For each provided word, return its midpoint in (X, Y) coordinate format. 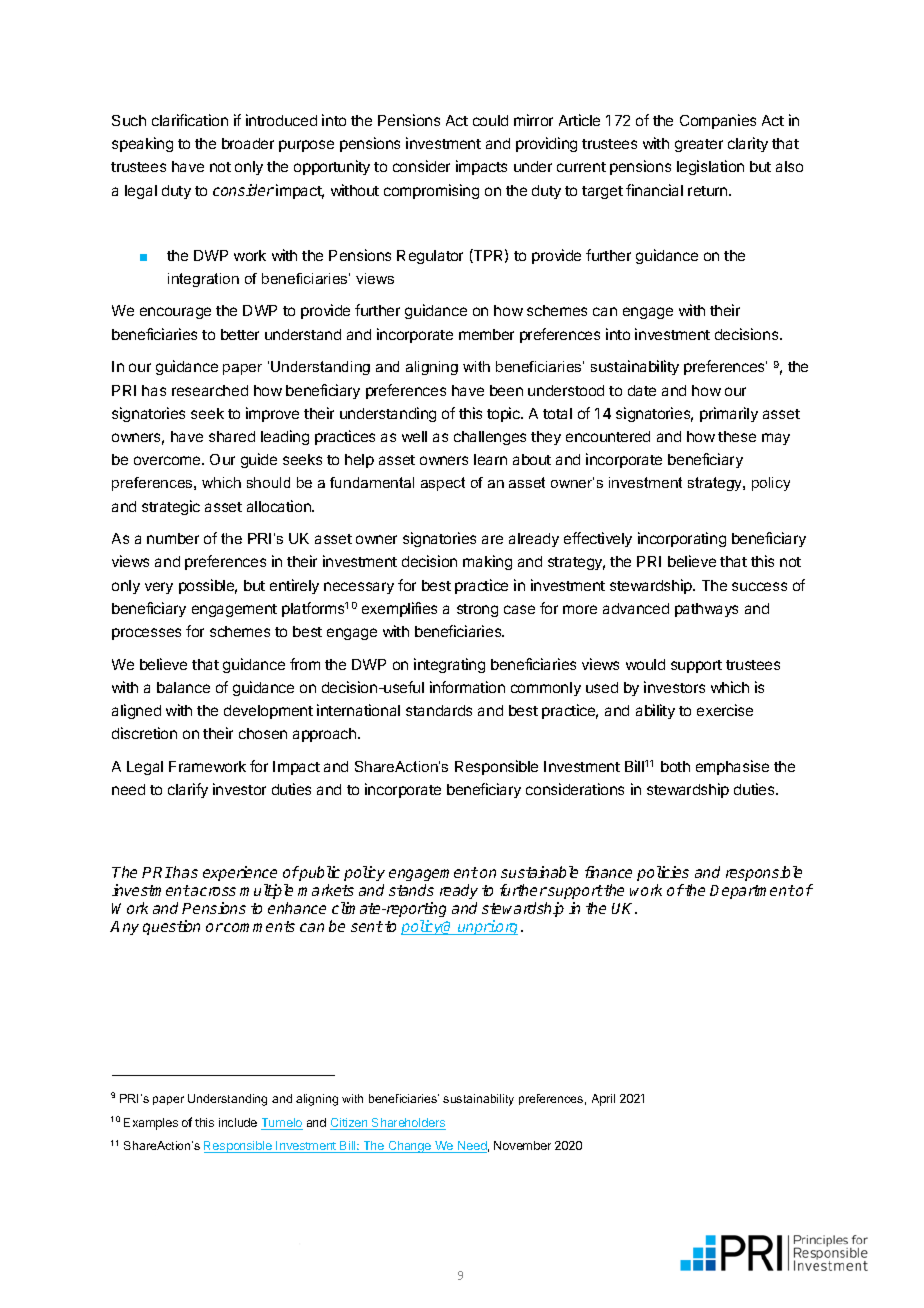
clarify (188, 790)
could (490, 120)
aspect (443, 484)
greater (699, 145)
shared (232, 436)
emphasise (732, 767)
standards (439, 710)
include (238, 1122)
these (737, 436)
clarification (190, 120)
